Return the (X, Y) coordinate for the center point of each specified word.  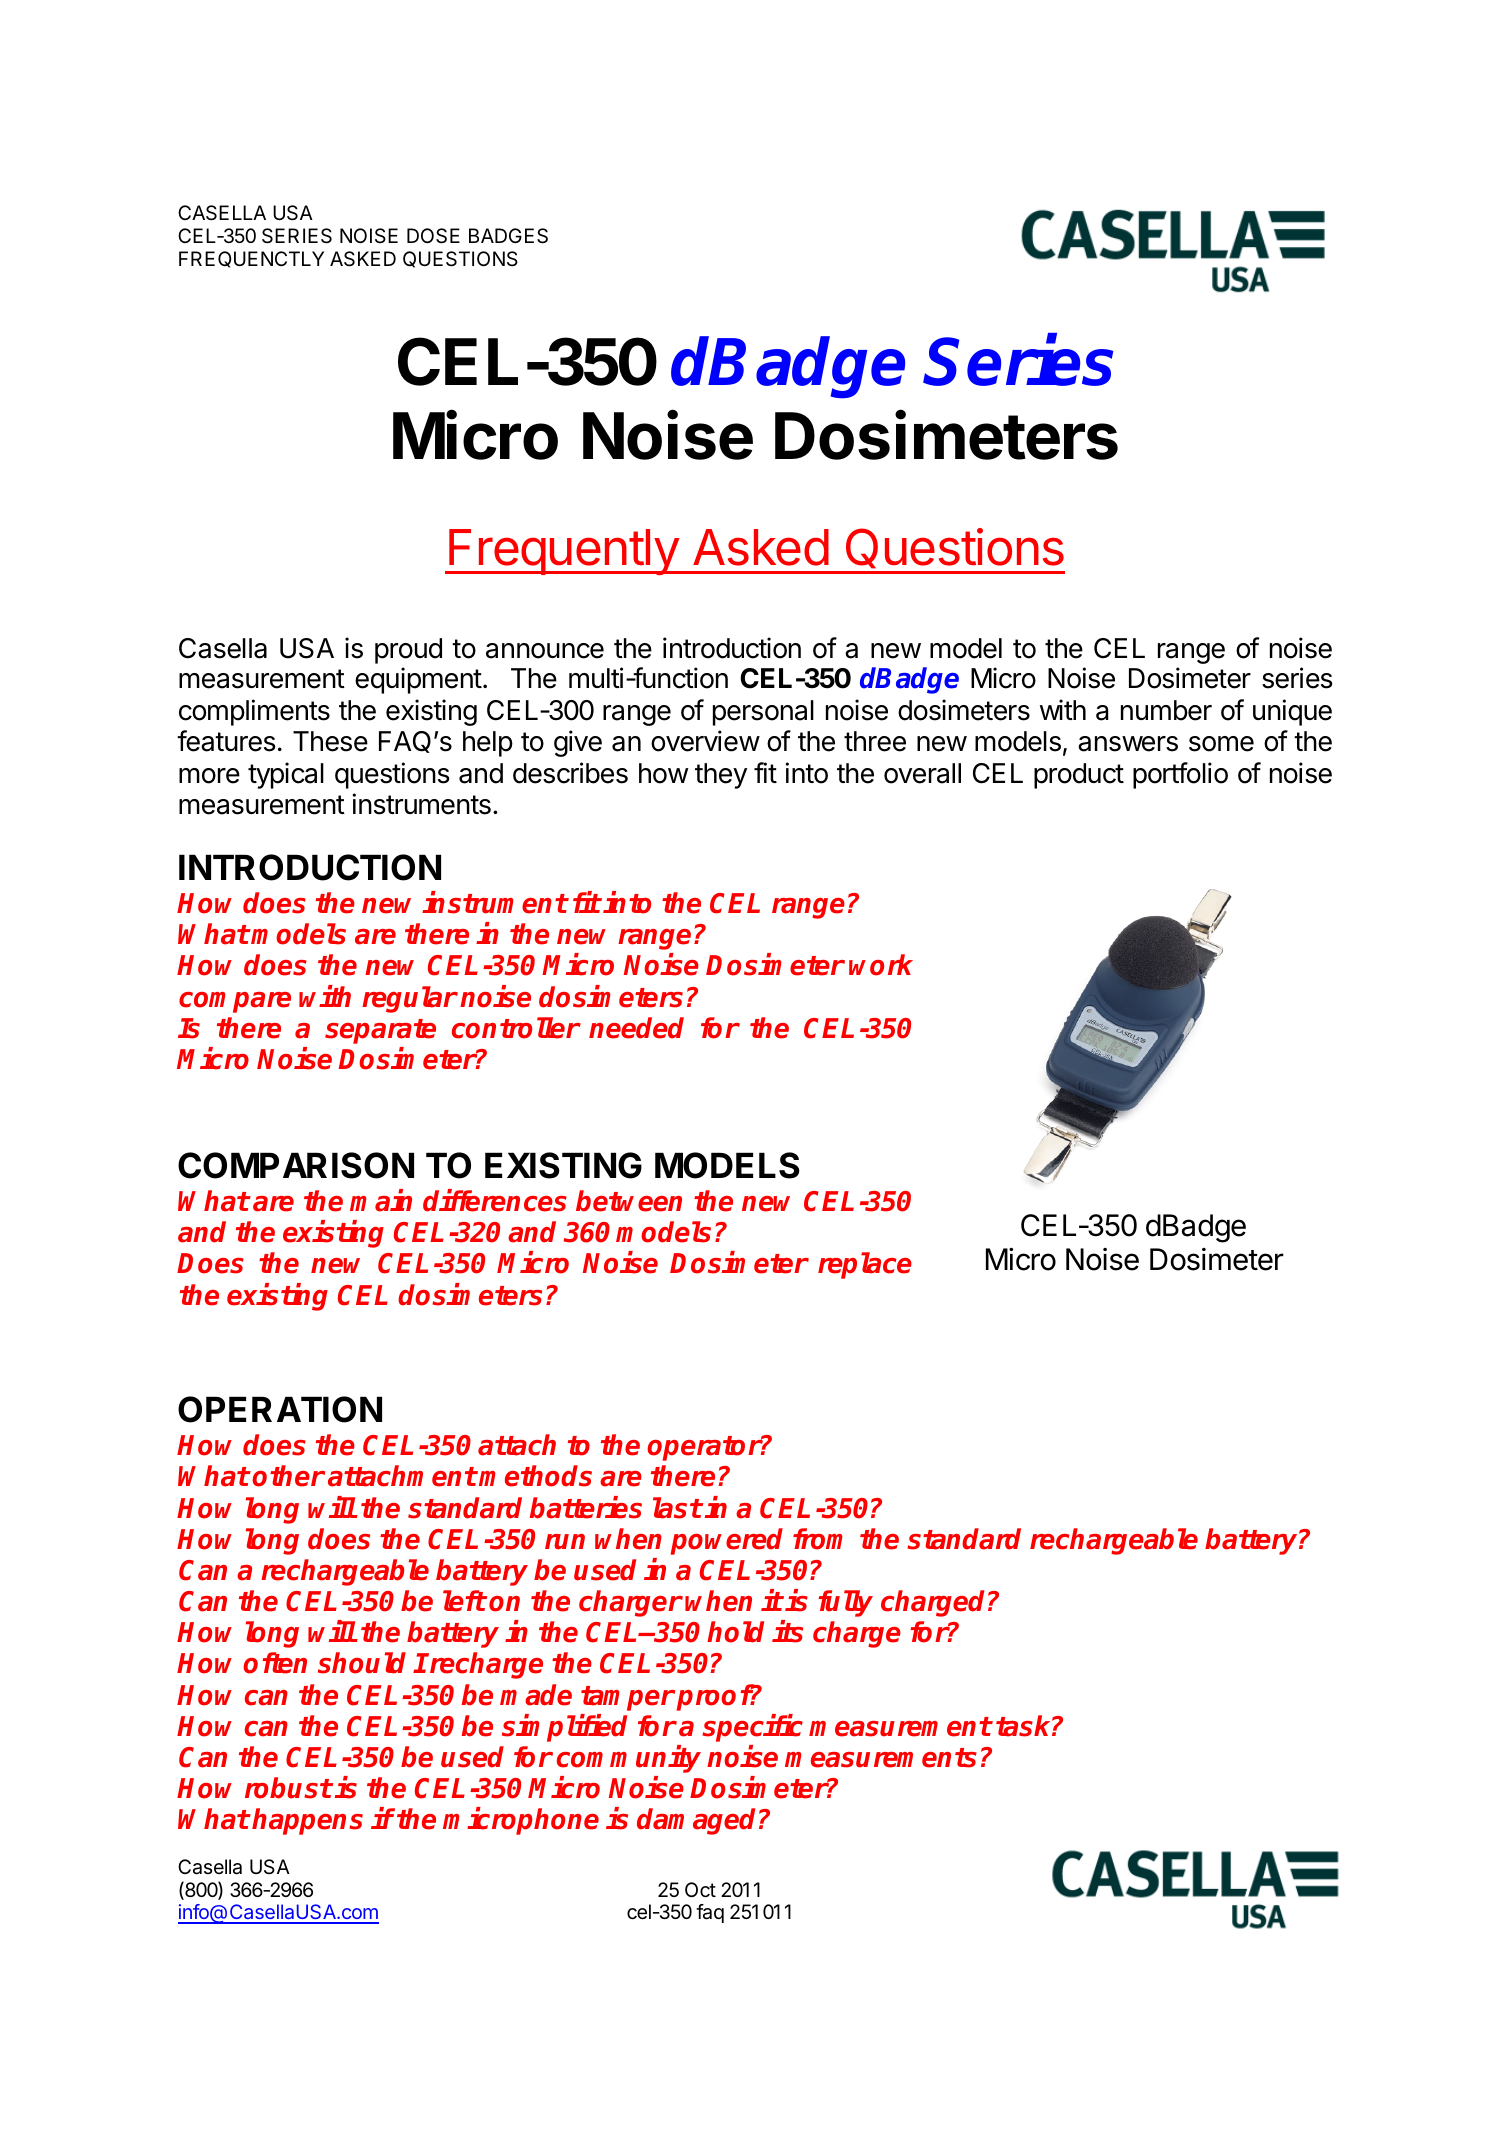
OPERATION (280, 1409)
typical (286, 775)
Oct (700, 1890)
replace (865, 1265)
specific (752, 1728)
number (1166, 710)
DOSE (433, 236)
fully (845, 1603)
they (721, 776)
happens (307, 1821)
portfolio (1180, 775)
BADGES (508, 236)
